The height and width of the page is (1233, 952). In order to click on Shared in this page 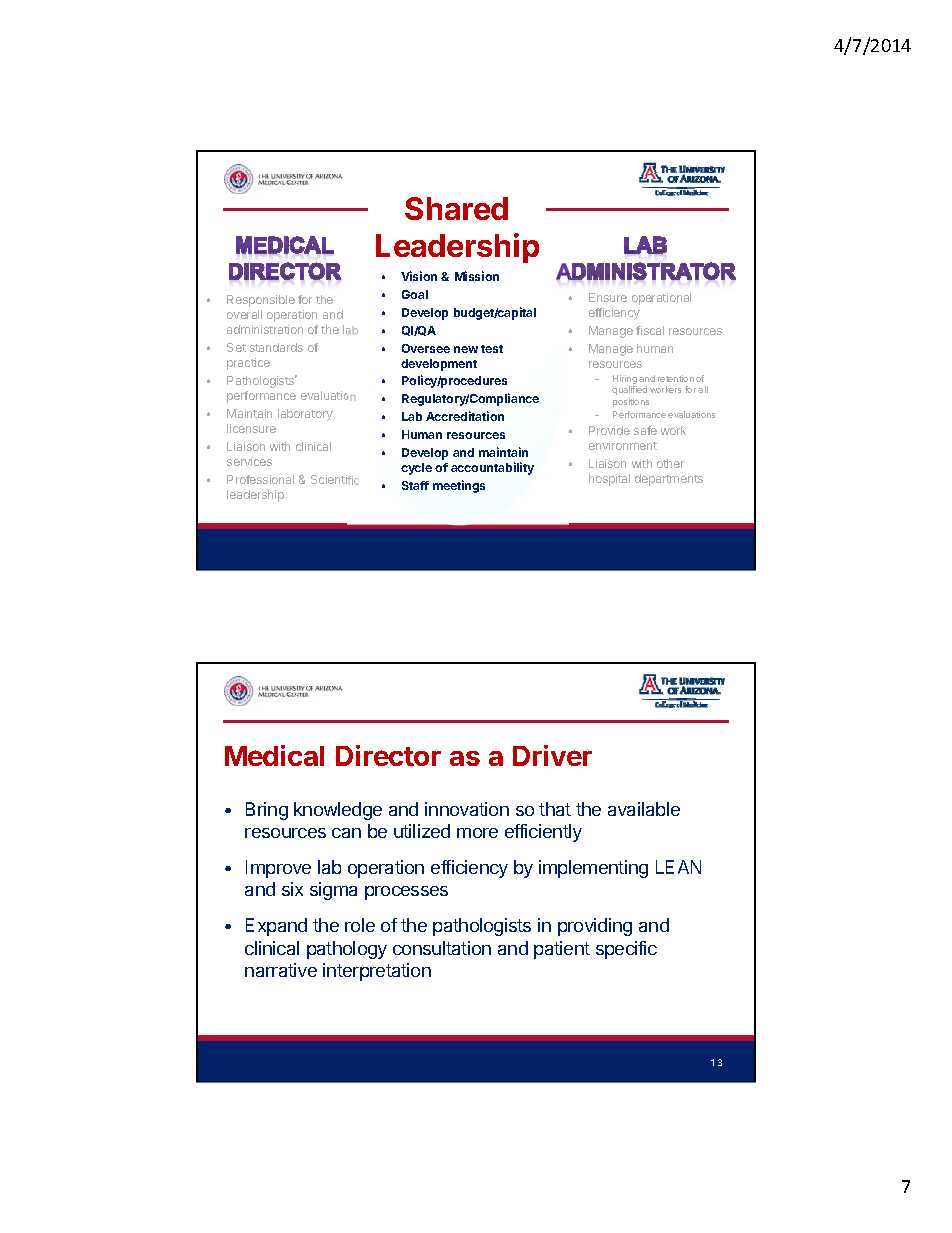, I will do `click(456, 208)`.
